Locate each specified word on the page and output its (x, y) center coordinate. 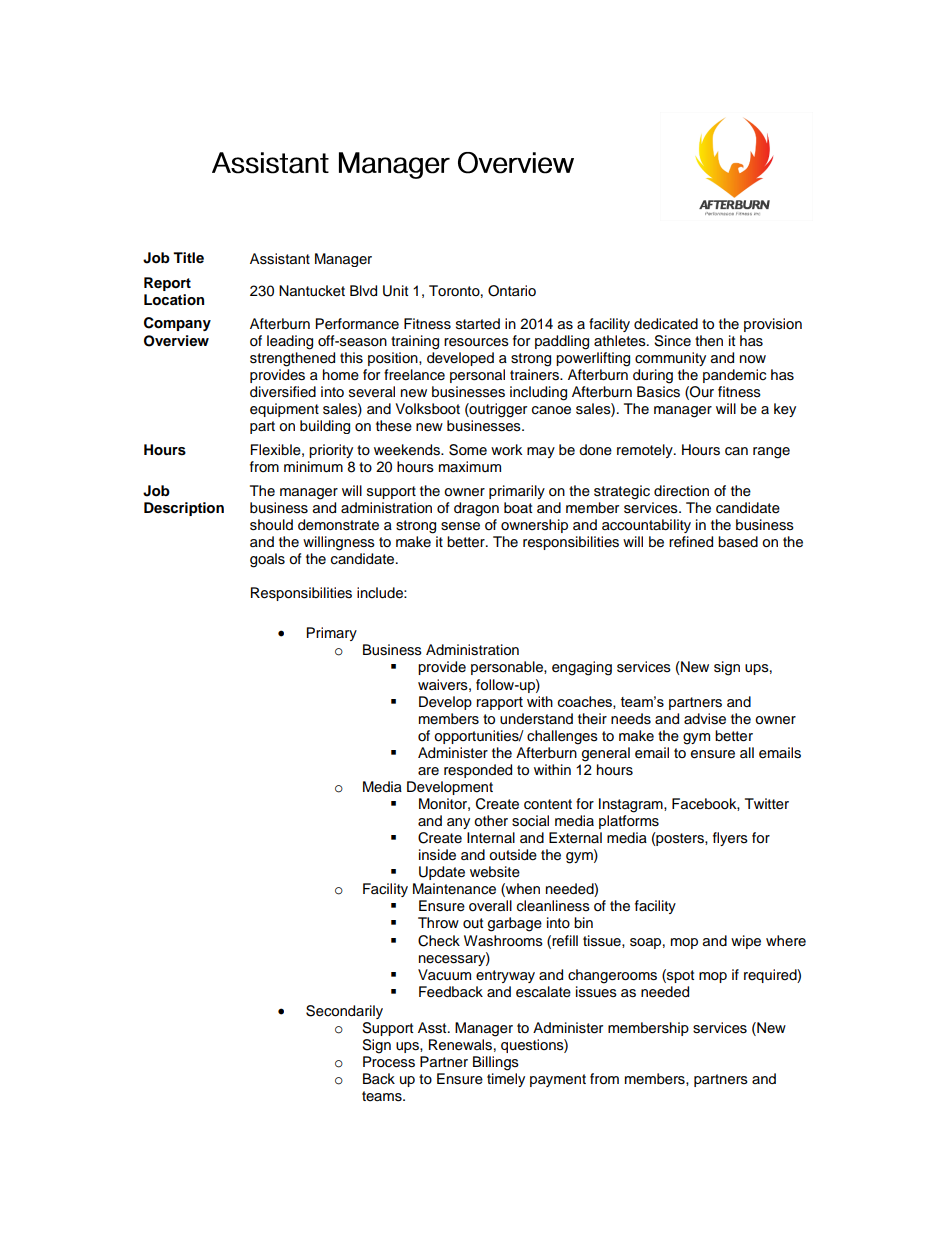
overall (490, 906)
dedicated (666, 324)
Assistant (280, 259)
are (428, 771)
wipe (746, 942)
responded (478, 771)
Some (468, 450)
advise (705, 719)
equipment (284, 410)
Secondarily (344, 1012)
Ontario (512, 291)
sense (460, 526)
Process (389, 1062)
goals (267, 560)
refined (691, 542)
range (771, 453)
